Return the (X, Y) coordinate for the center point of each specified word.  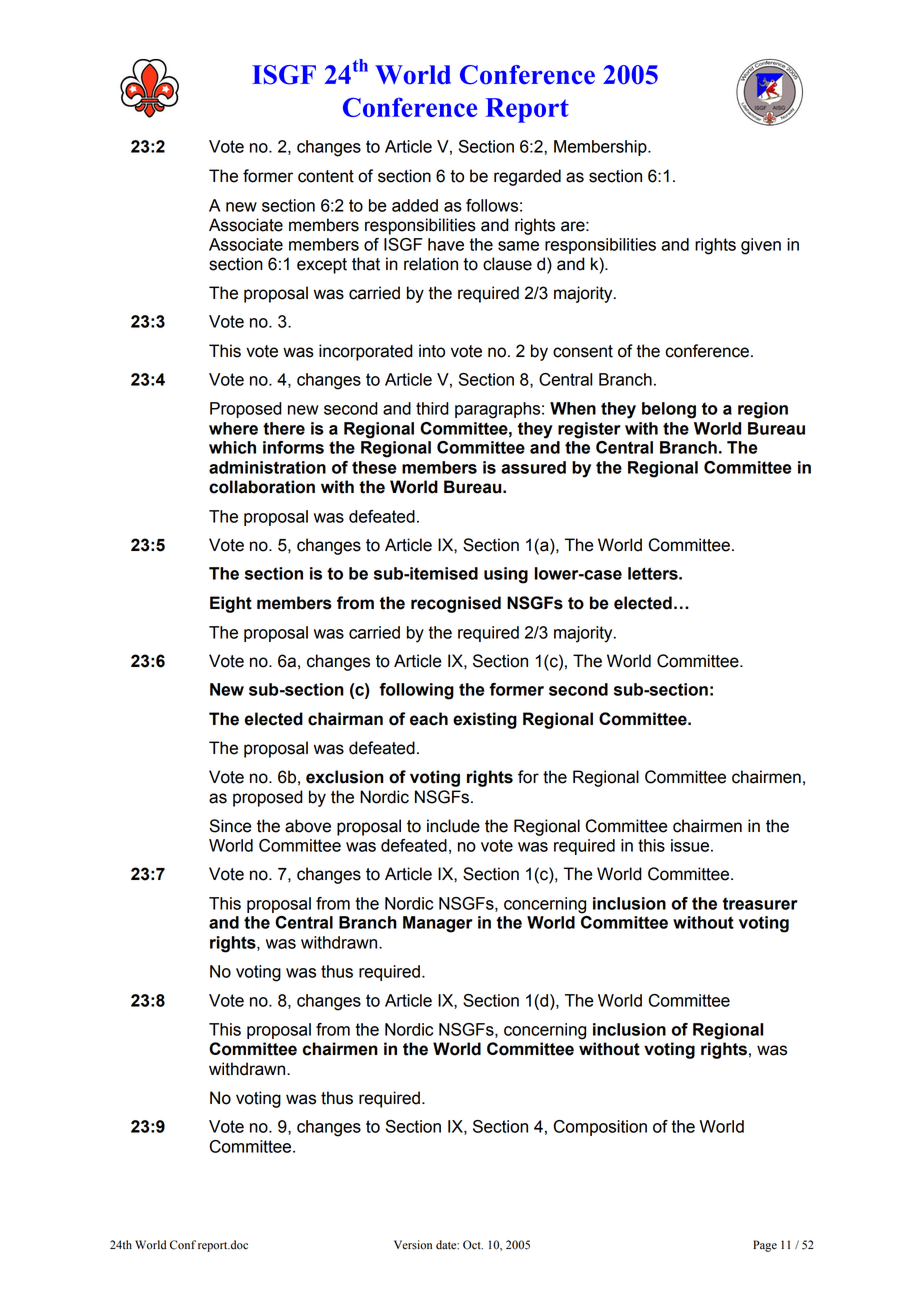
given (761, 246)
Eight (231, 604)
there (284, 428)
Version (413, 1245)
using (506, 575)
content (326, 176)
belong (669, 410)
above (308, 826)
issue (690, 845)
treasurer (760, 904)
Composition (600, 1128)
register (589, 430)
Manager (438, 924)
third (432, 408)
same (518, 246)
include (453, 826)
